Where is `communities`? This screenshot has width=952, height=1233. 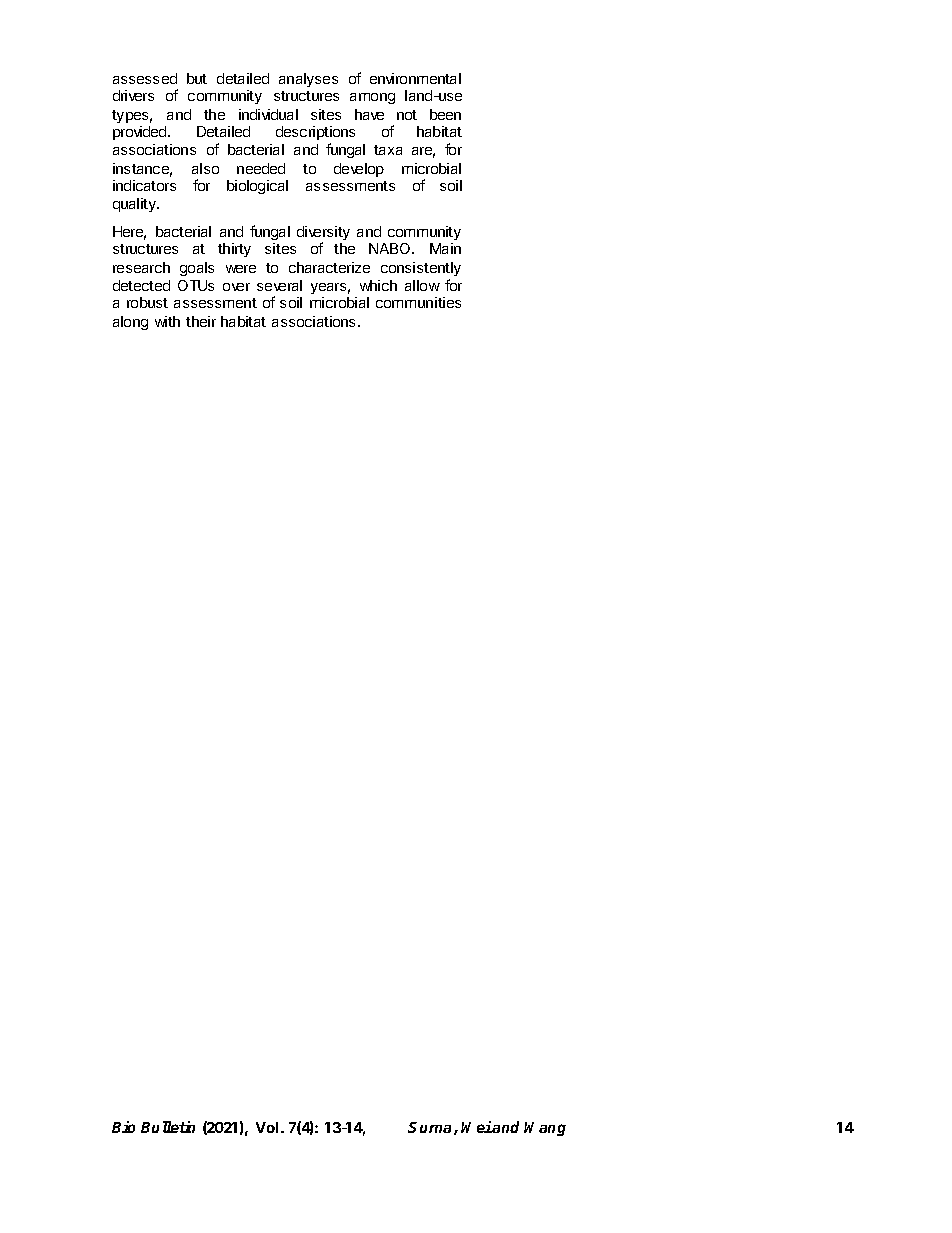
communities is located at coordinates (418, 302).
